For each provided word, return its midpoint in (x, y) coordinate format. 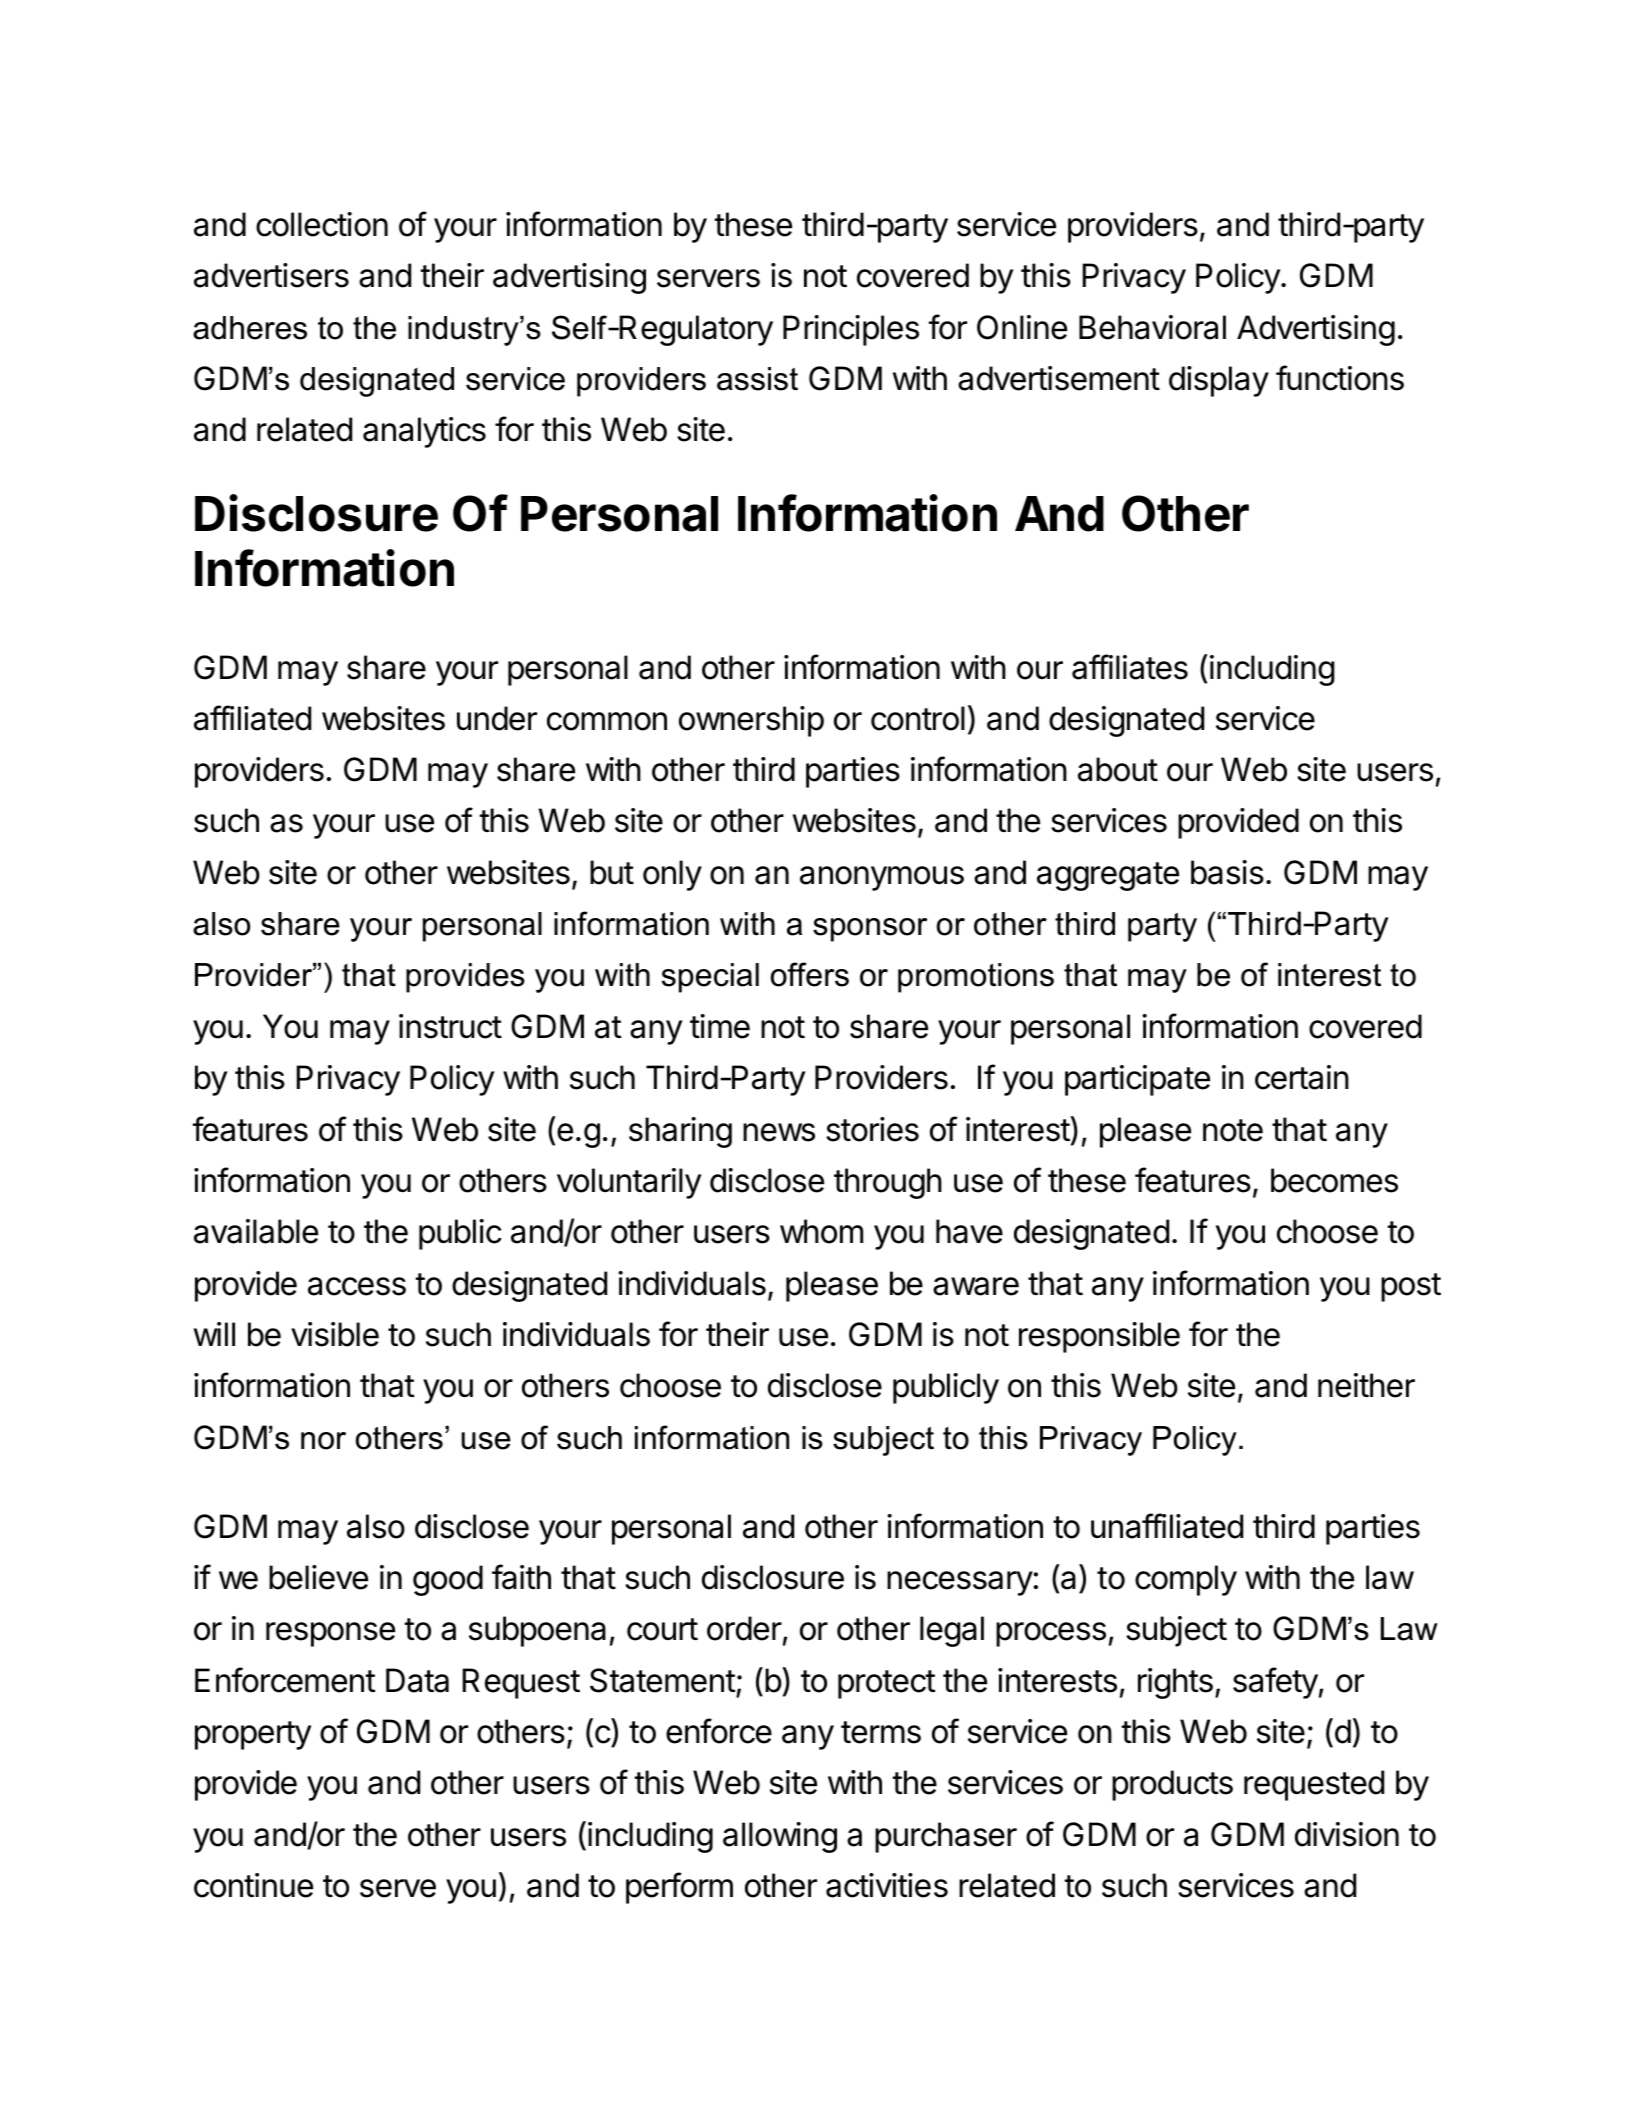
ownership (751, 721)
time (720, 1026)
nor (323, 1441)
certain (1302, 1077)
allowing (780, 1837)
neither (1366, 1385)
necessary (960, 1583)
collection (322, 224)
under (497, 718)
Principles (851, 330)
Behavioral (1152, 327)
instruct (450, 1026)
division (1347, 1834)
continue (253, 1885)
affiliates (1130, 667)
